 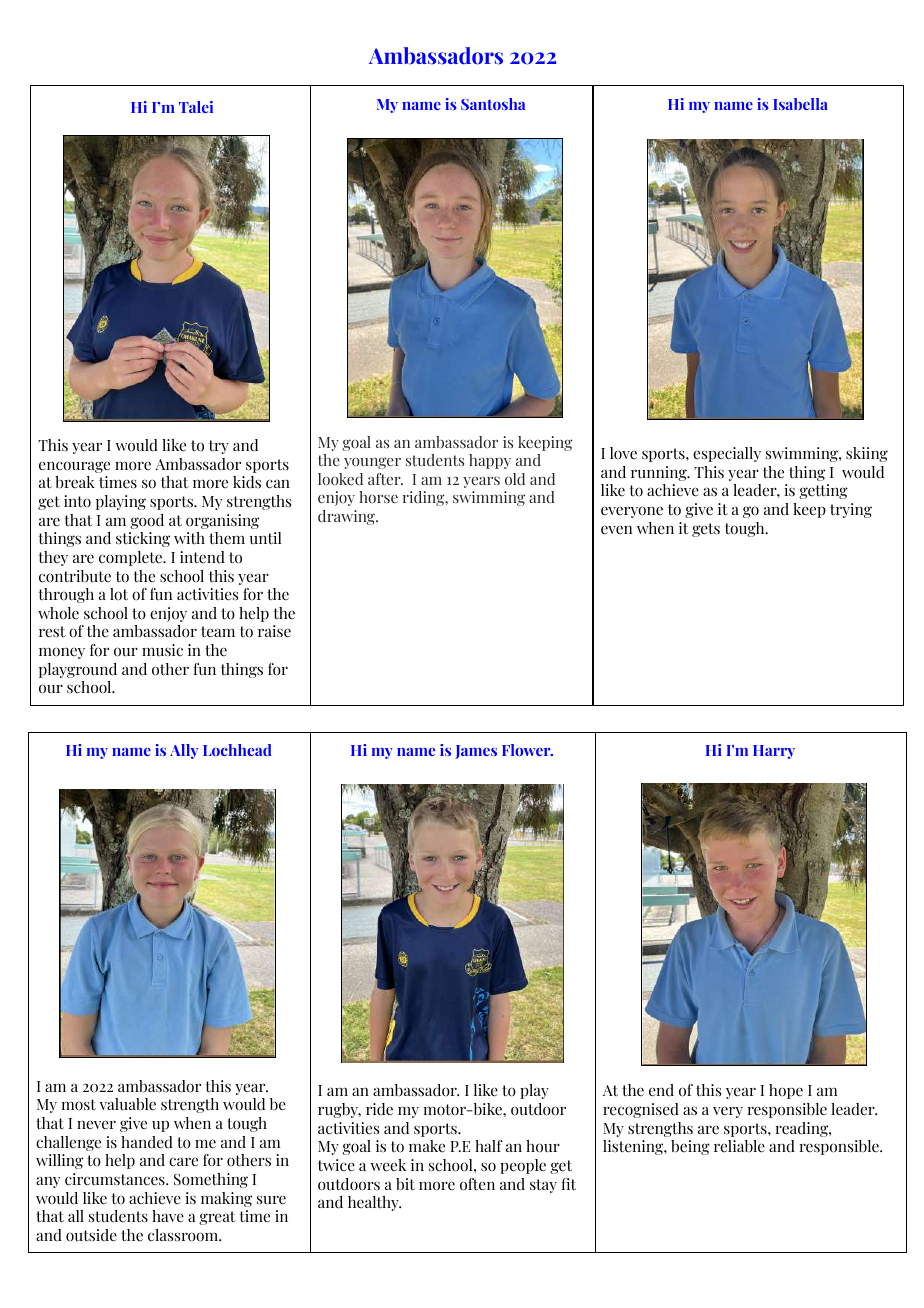 I want to click on Isabella, so click(x=800, y=104).
